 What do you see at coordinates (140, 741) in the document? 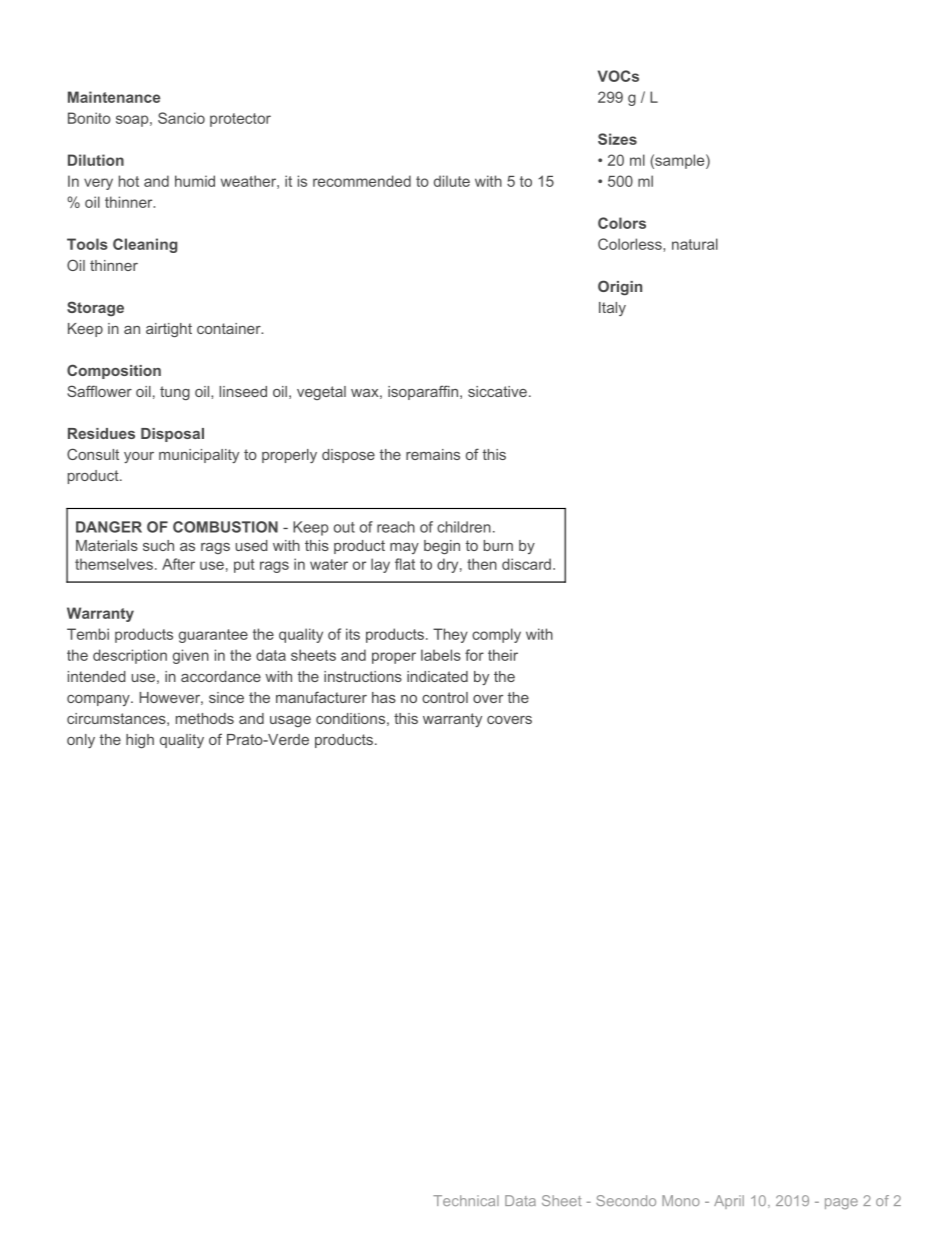
I see `high` at bounding box center [140, 741].
